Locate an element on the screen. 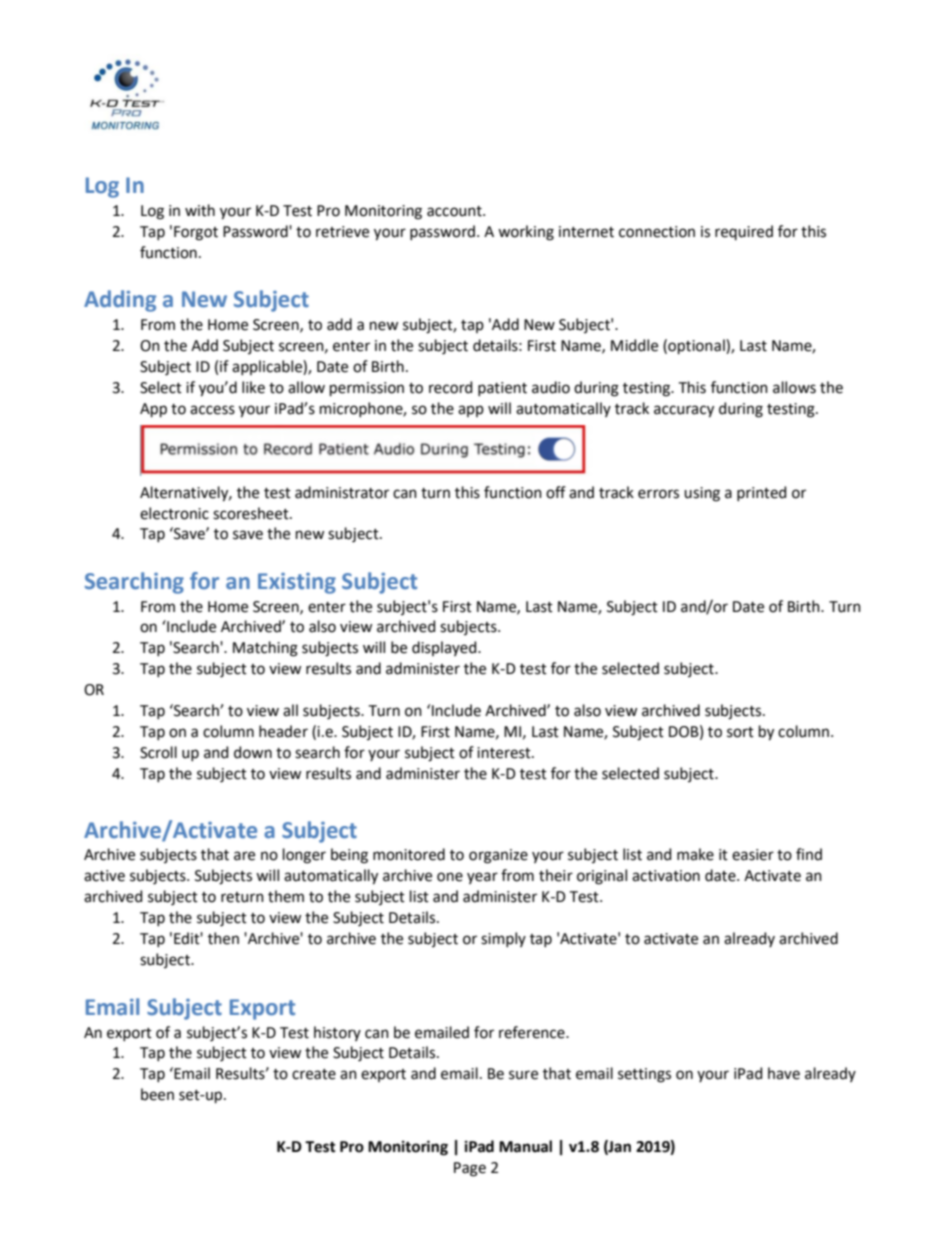 The height and width of the screenshot is (1233, 952). required is located at coordinates (744, 232).
